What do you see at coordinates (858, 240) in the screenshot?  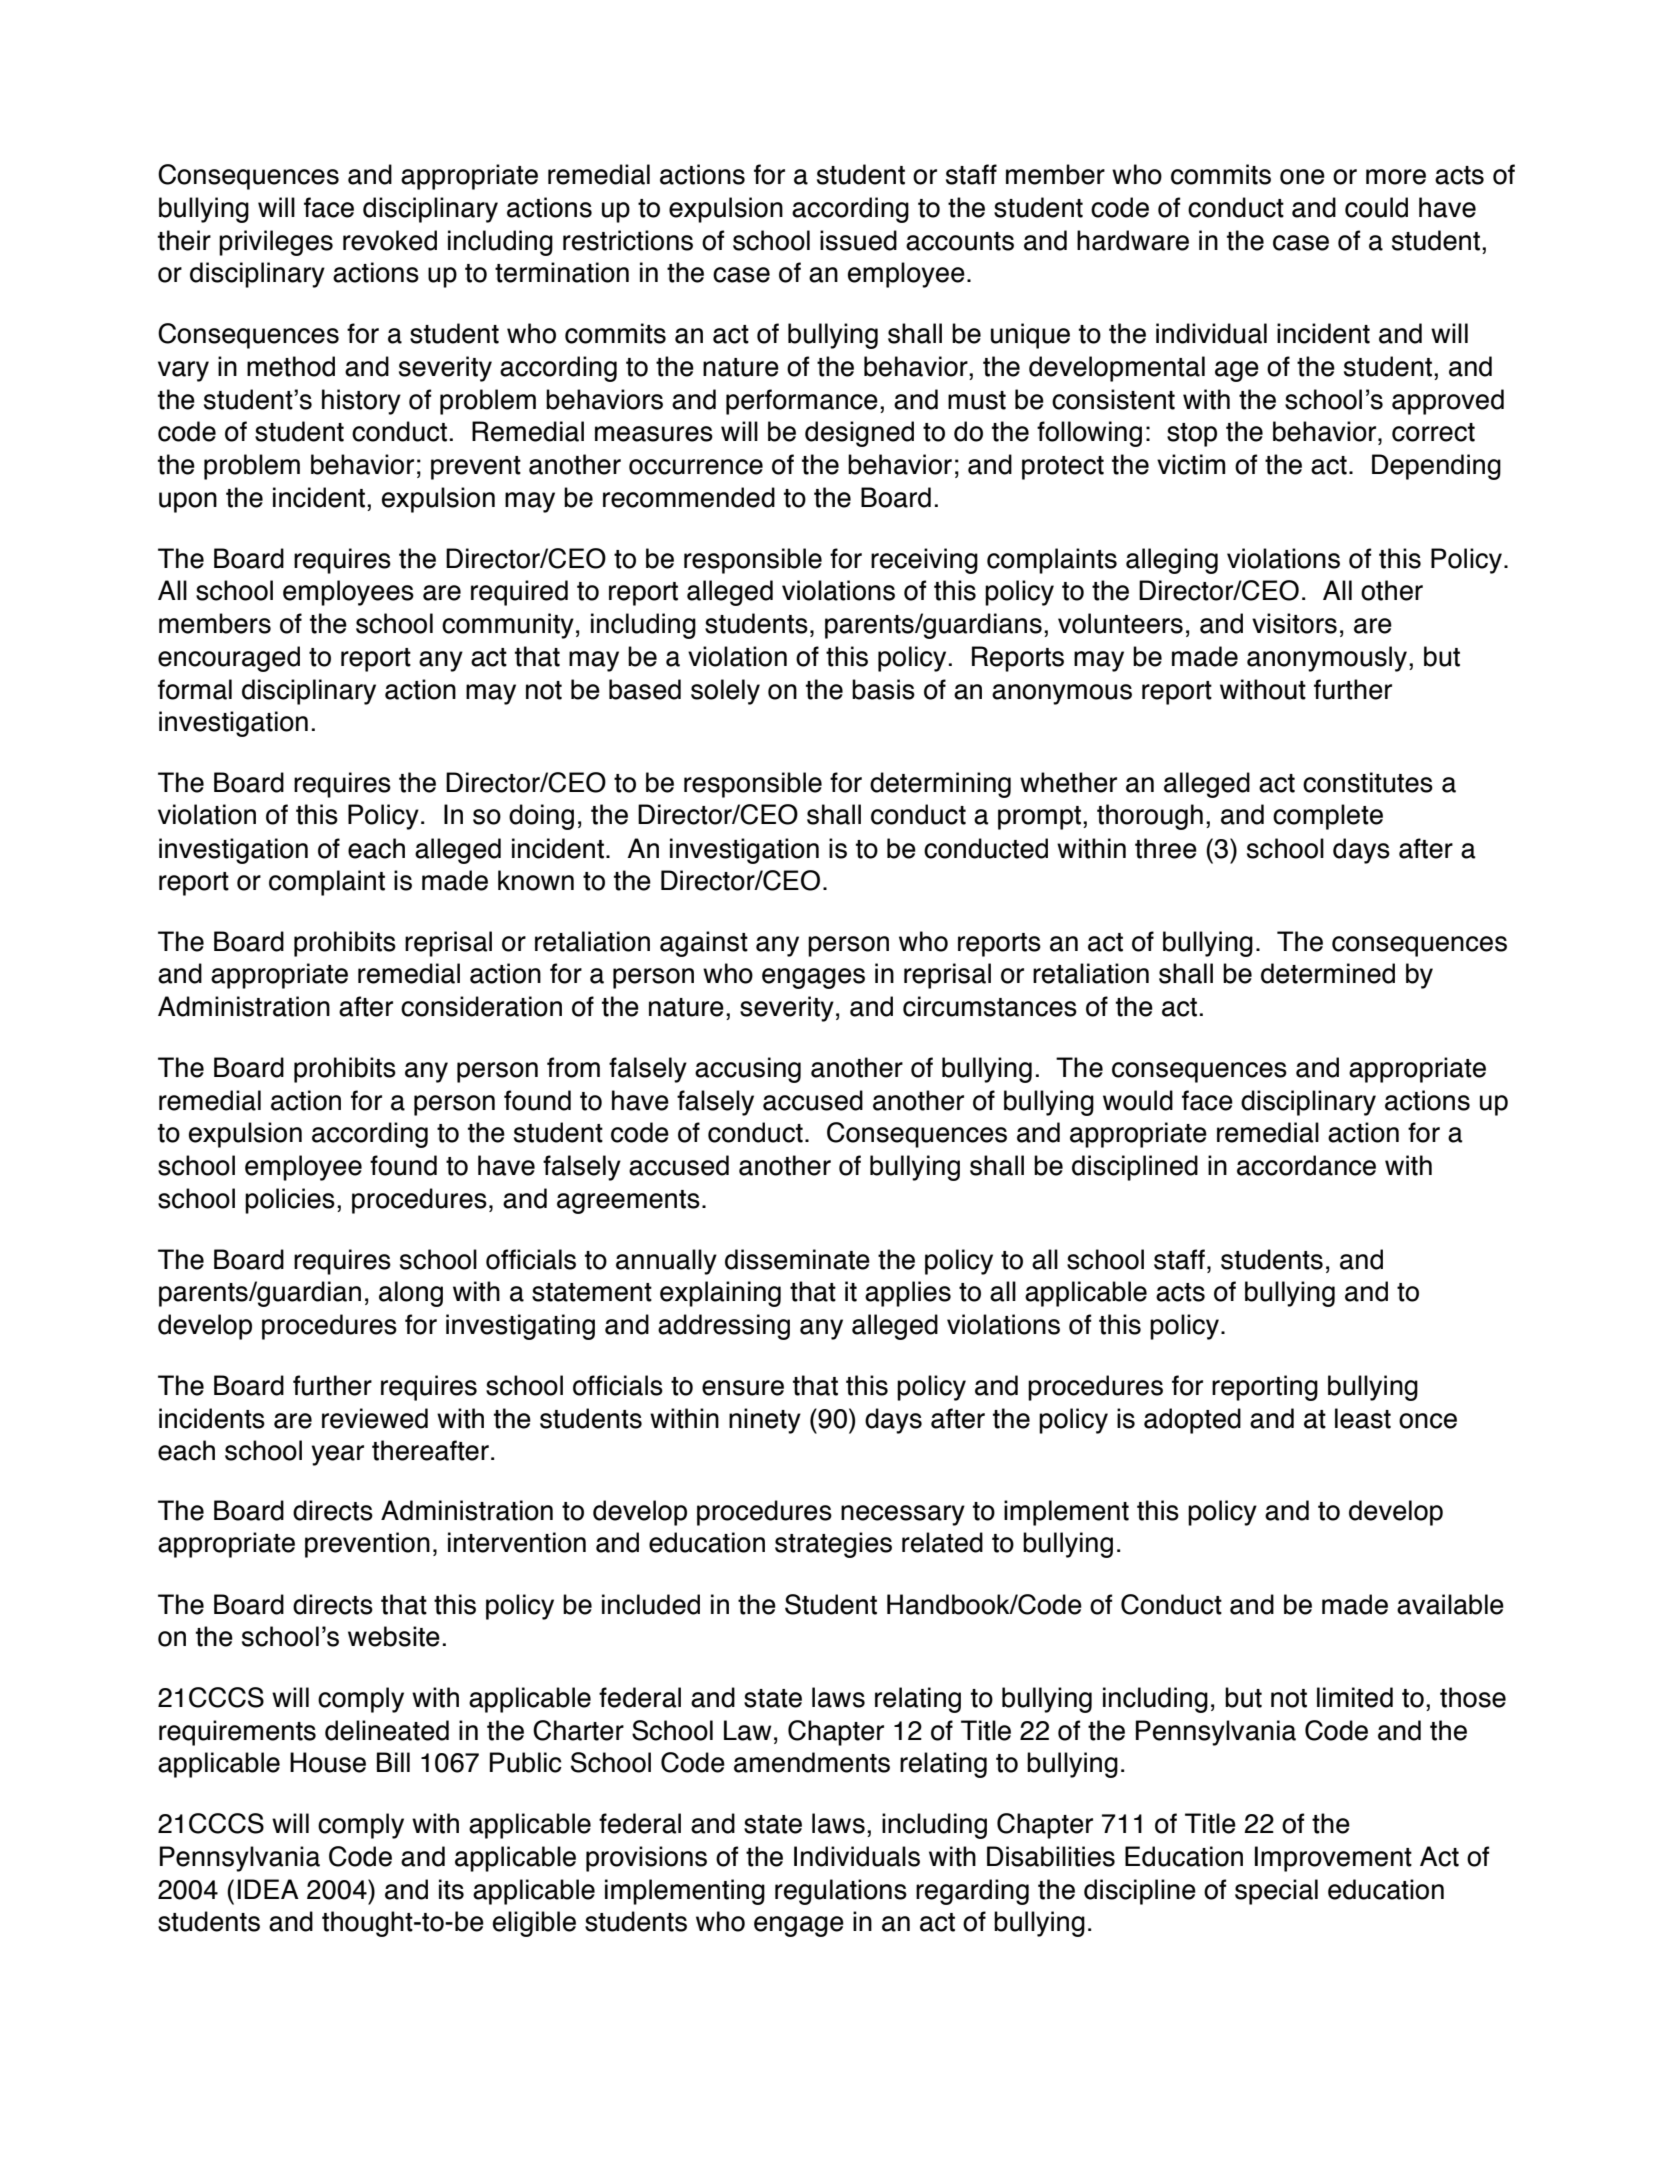 I see `issued` at bounding box center [858, 240].
